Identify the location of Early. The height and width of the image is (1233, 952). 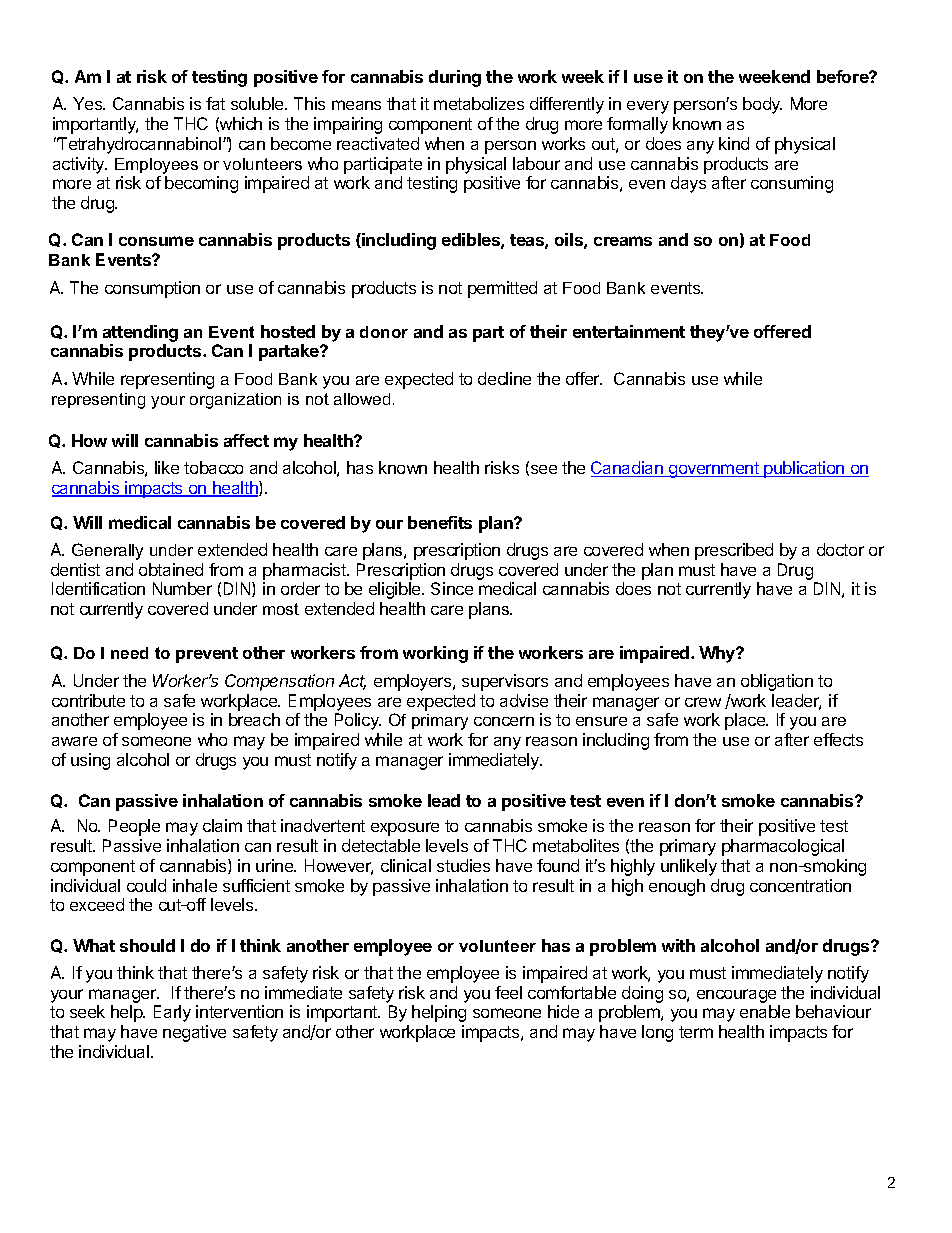
(172, 1013).
